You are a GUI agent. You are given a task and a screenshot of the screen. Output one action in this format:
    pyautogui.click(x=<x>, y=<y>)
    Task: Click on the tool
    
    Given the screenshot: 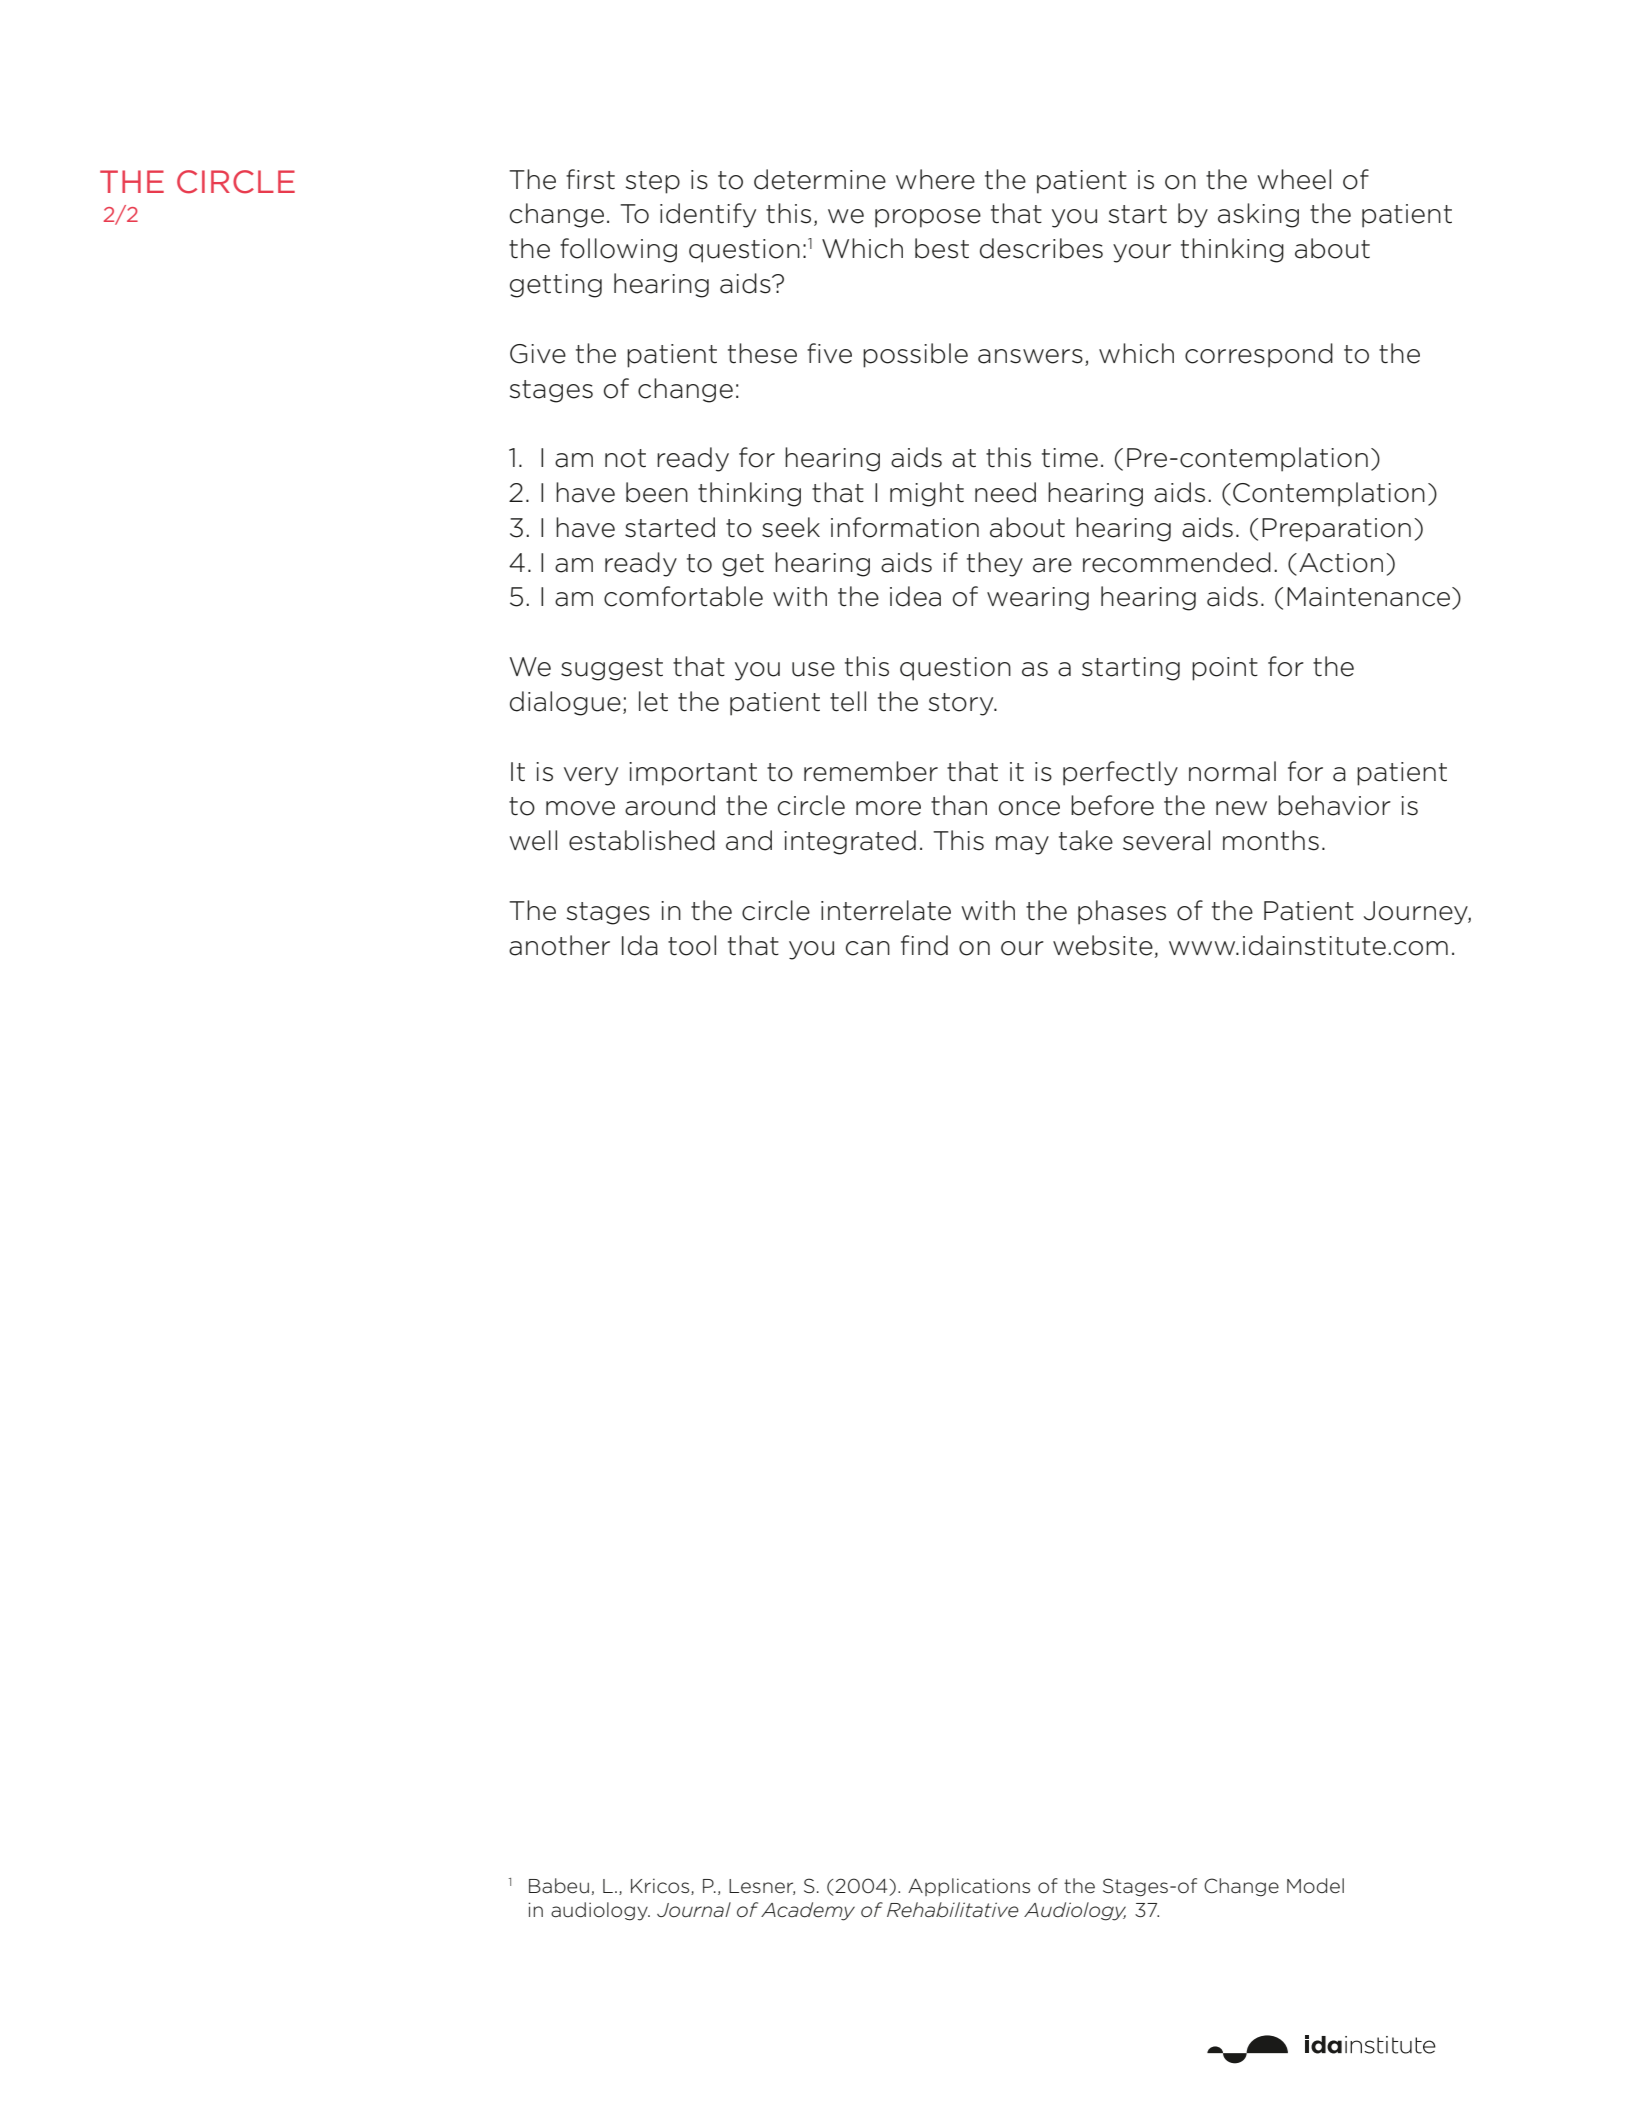 What is the action you would take?
    pyautogui.click(x=692, y=945)
